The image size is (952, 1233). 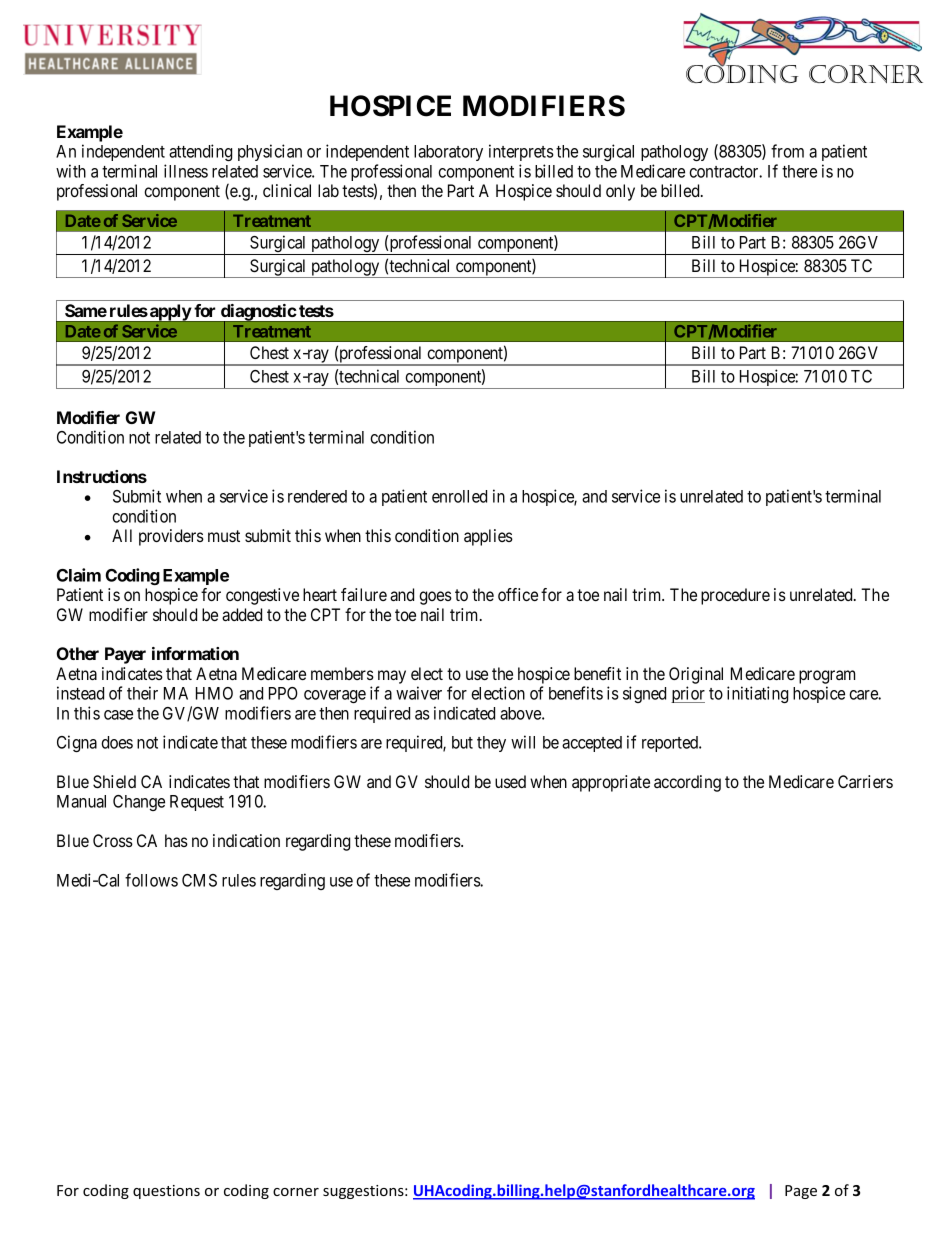 What do you see at coordinates (186, 171) in the document?
I see `illness` at bounding box center [186, 171].
